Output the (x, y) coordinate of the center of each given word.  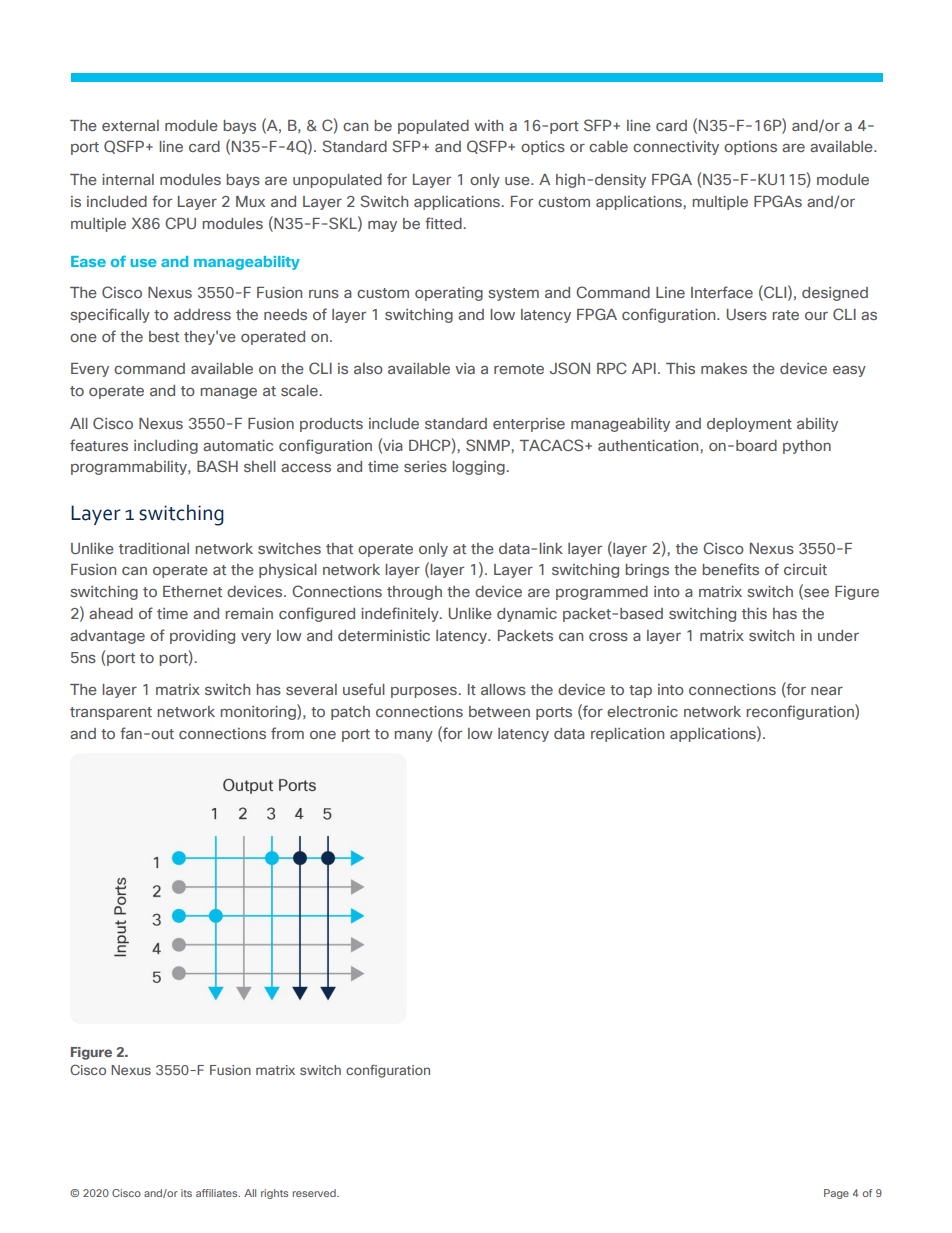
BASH (217, 466)
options (750, 148)
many (413, 736)
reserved (315, 1193)
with (488, 125)
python (807, 447)
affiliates (218, 1193)
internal (128, 179)
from (287, 733)
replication (627, 735)
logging (479, 468)
